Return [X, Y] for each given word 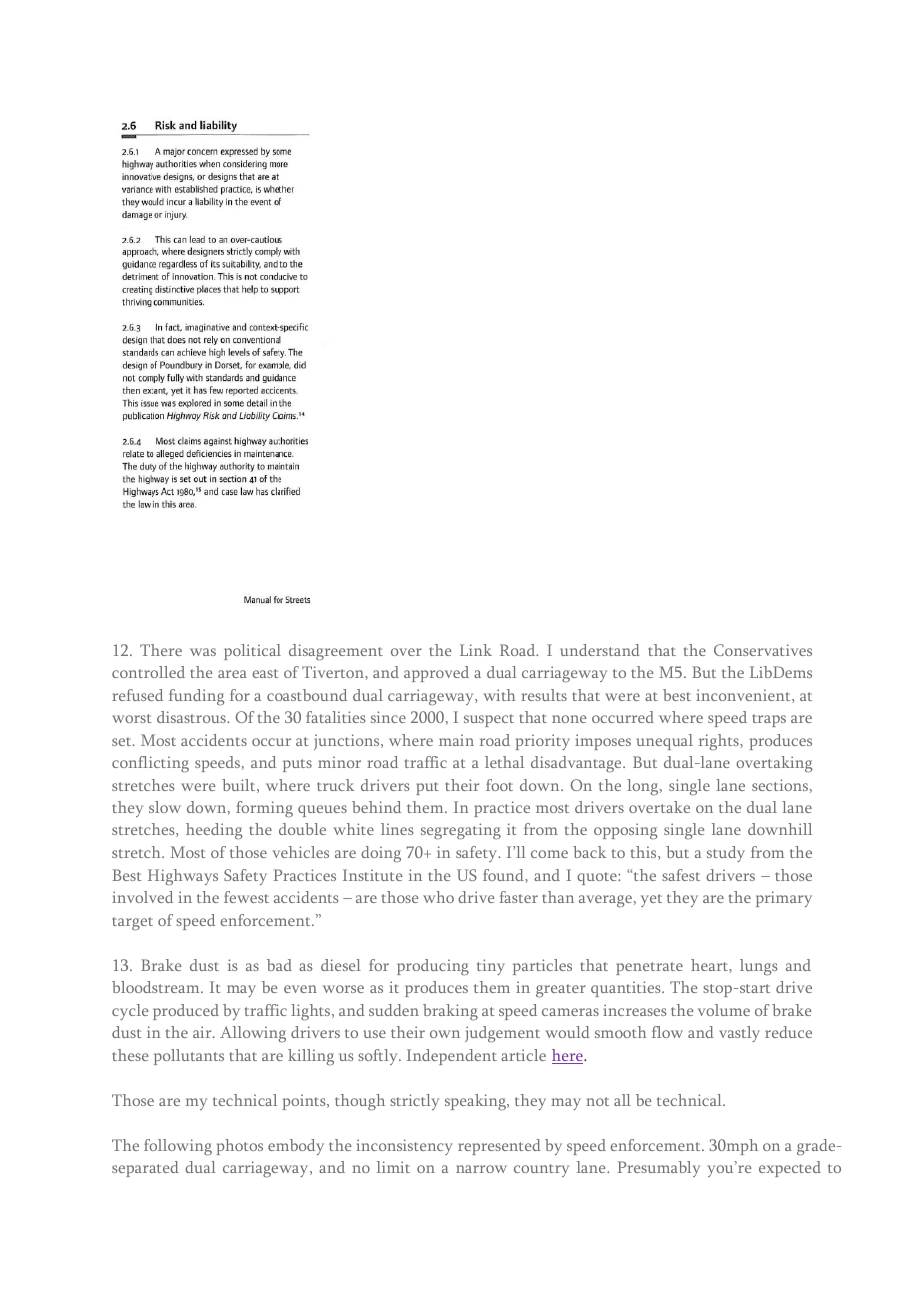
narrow [481, 1169]
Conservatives [763, 650]
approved [436, 674]
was [203, 652]
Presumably [658, 1169]
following [178, 1147]
